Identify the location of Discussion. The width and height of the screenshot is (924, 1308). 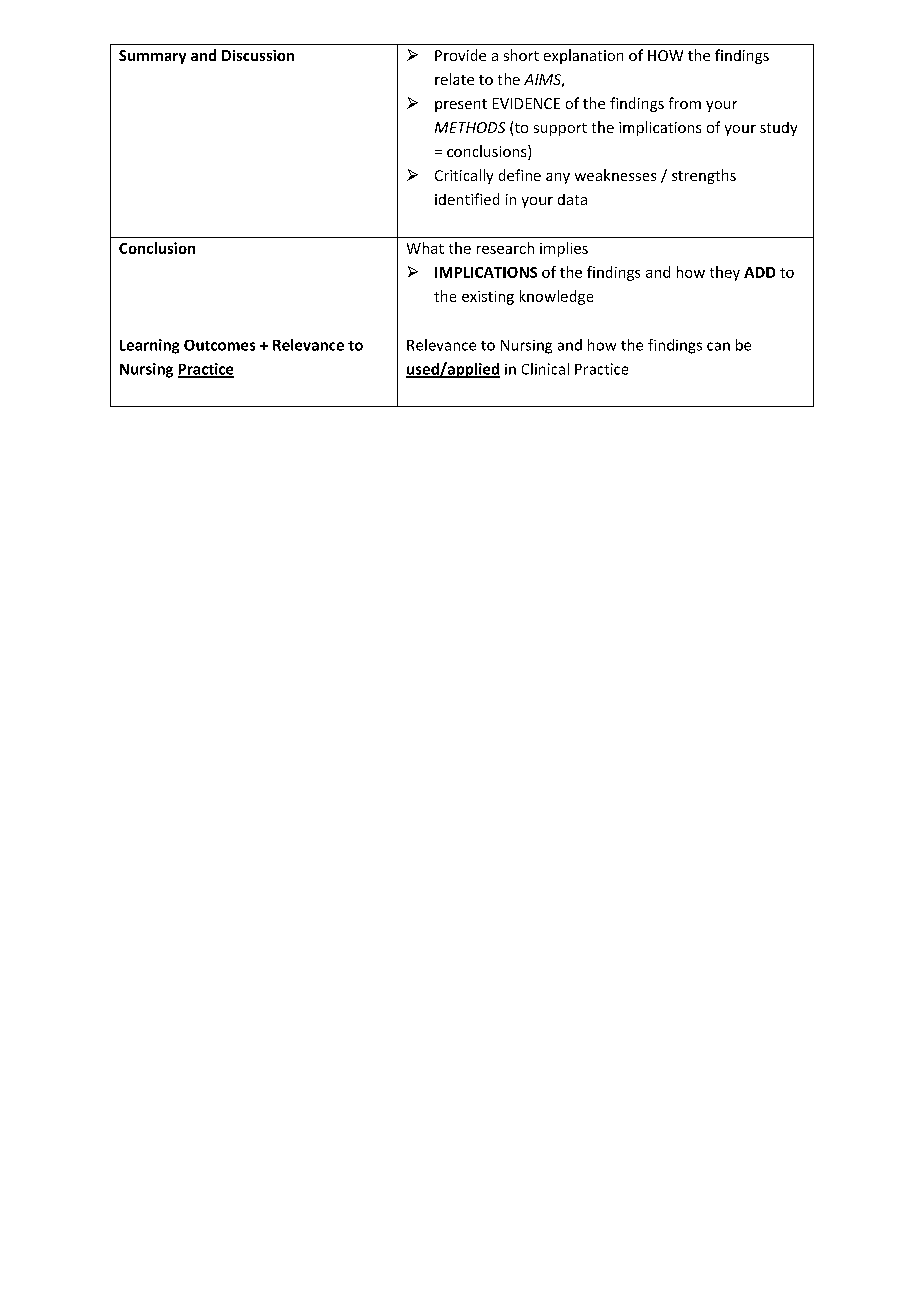
(258, 55).
